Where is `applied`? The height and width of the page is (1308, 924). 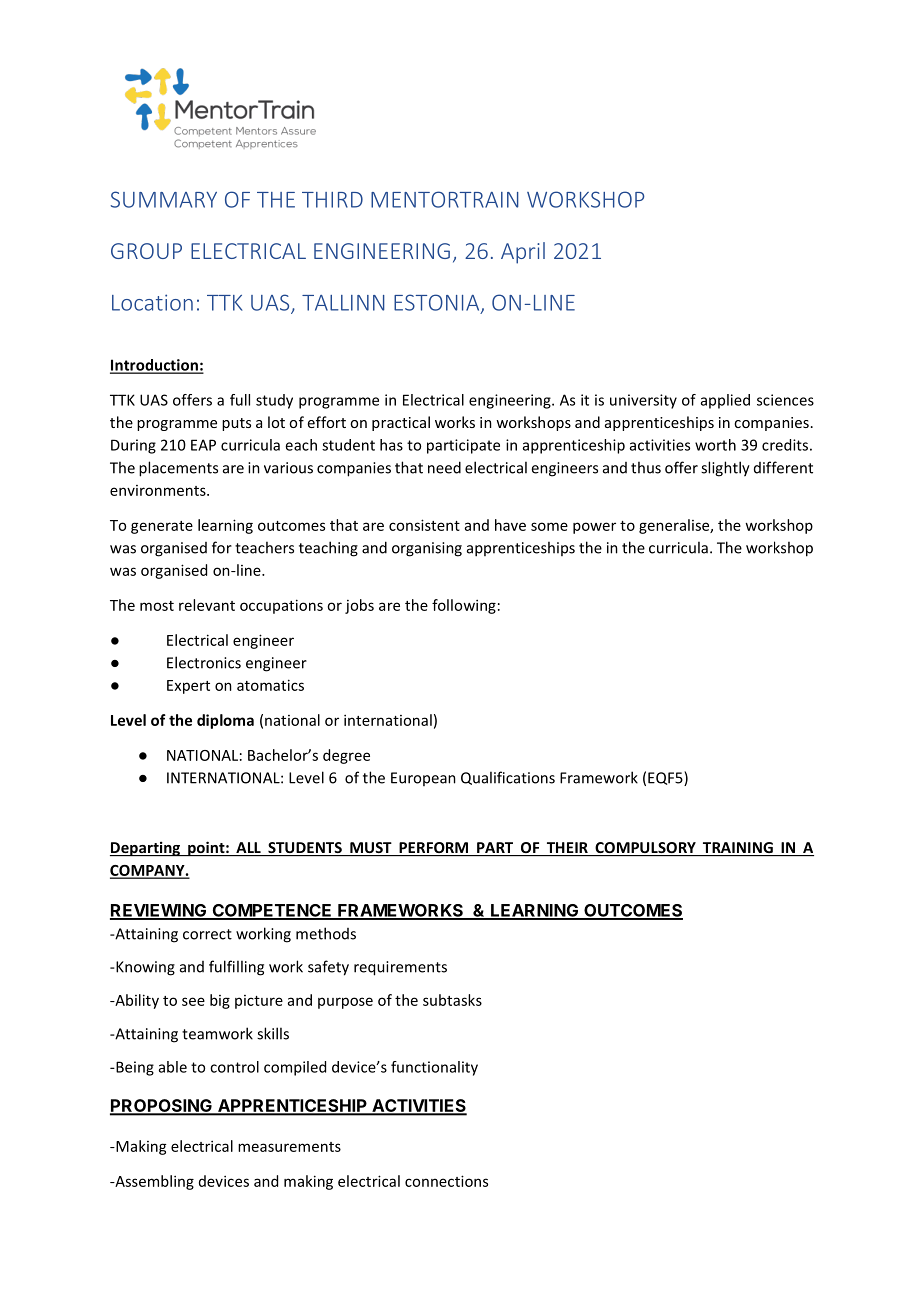
applied is located at coordinates (725, 401).
